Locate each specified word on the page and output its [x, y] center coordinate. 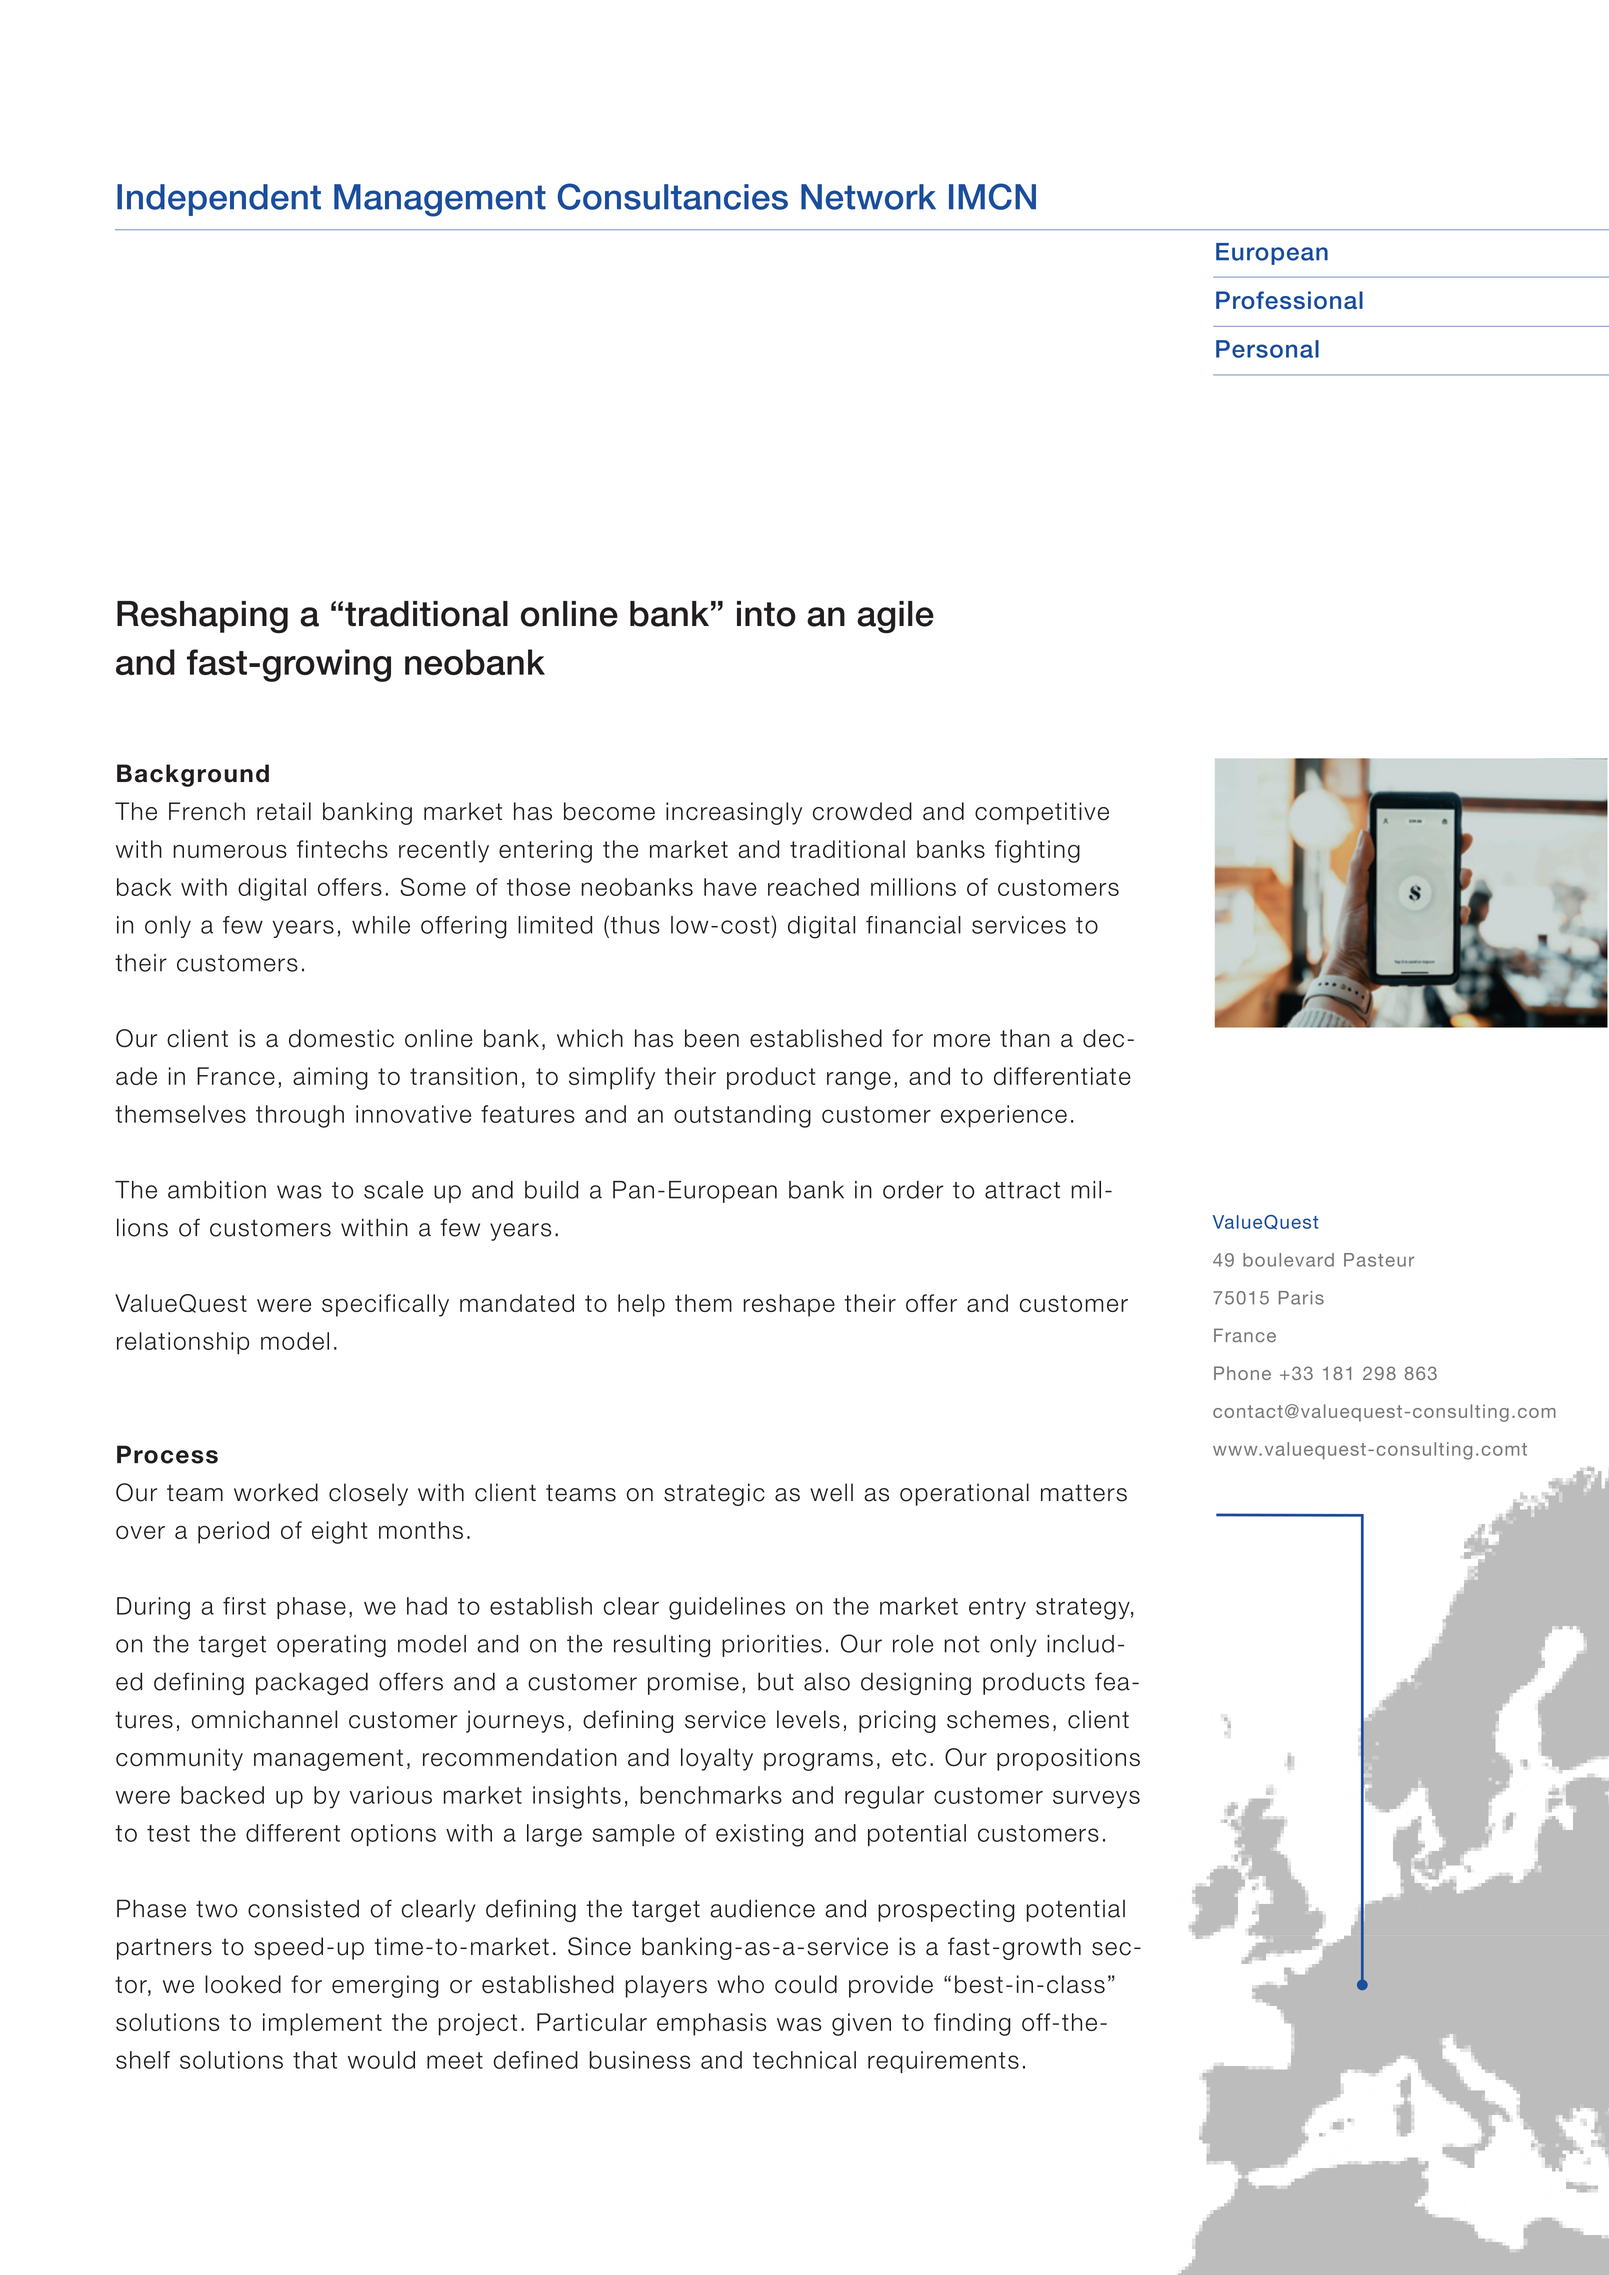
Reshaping [202, 617]
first [244, 1606]
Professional [1289, 300]
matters [1084, 1493]
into [766, 614]
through [300, 1116]
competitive [1042, 813]
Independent [219, 200]
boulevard [1288, 1260]
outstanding [742, 1116]
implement [322, 2024]
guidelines [727, 1608]
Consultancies [672, 196]
